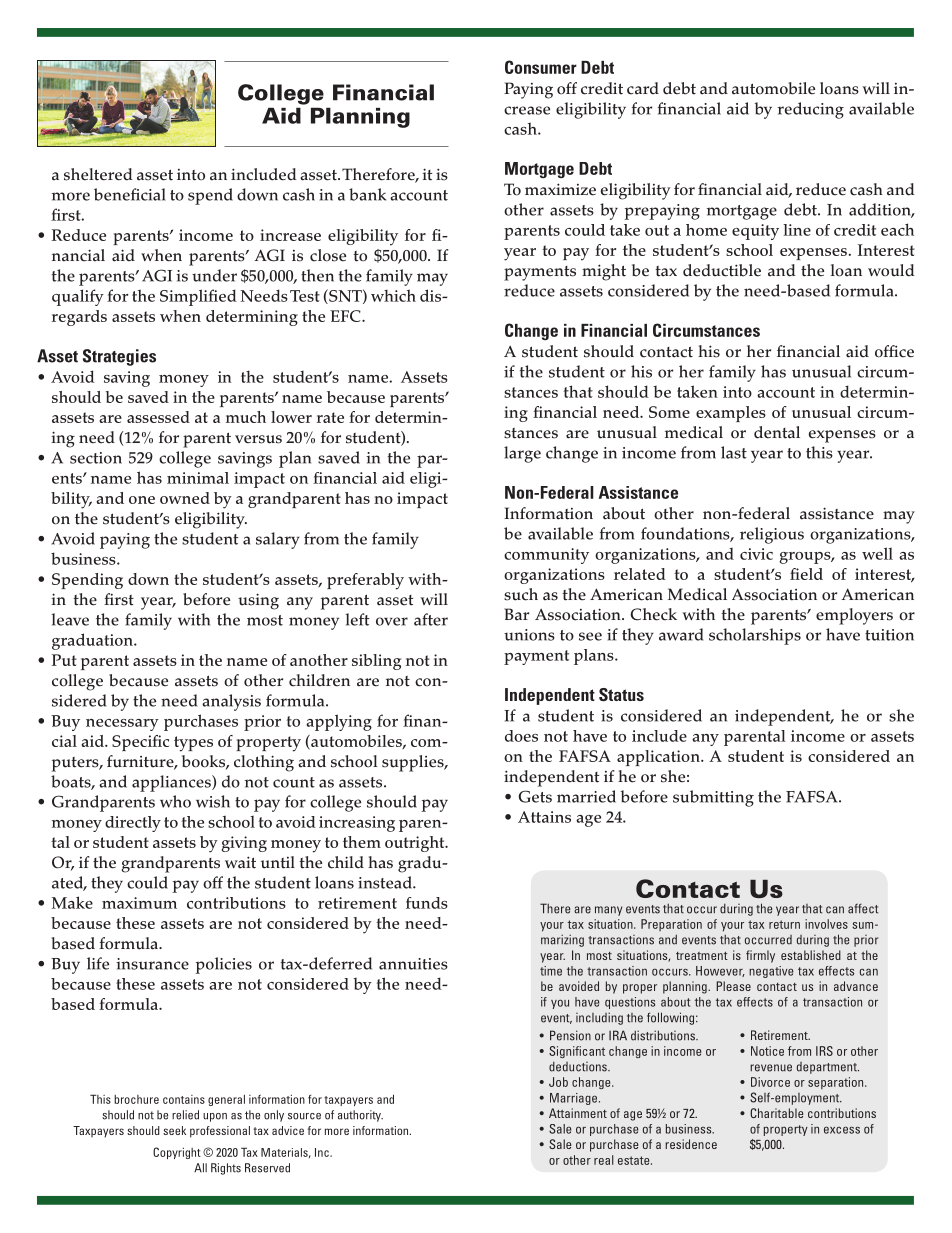 The width and height of the screenshot is (952, 1233). What do you see at coordinates (755, 636) in the screenshot?
I see `scholarships` at bounding box center [755, 636].
